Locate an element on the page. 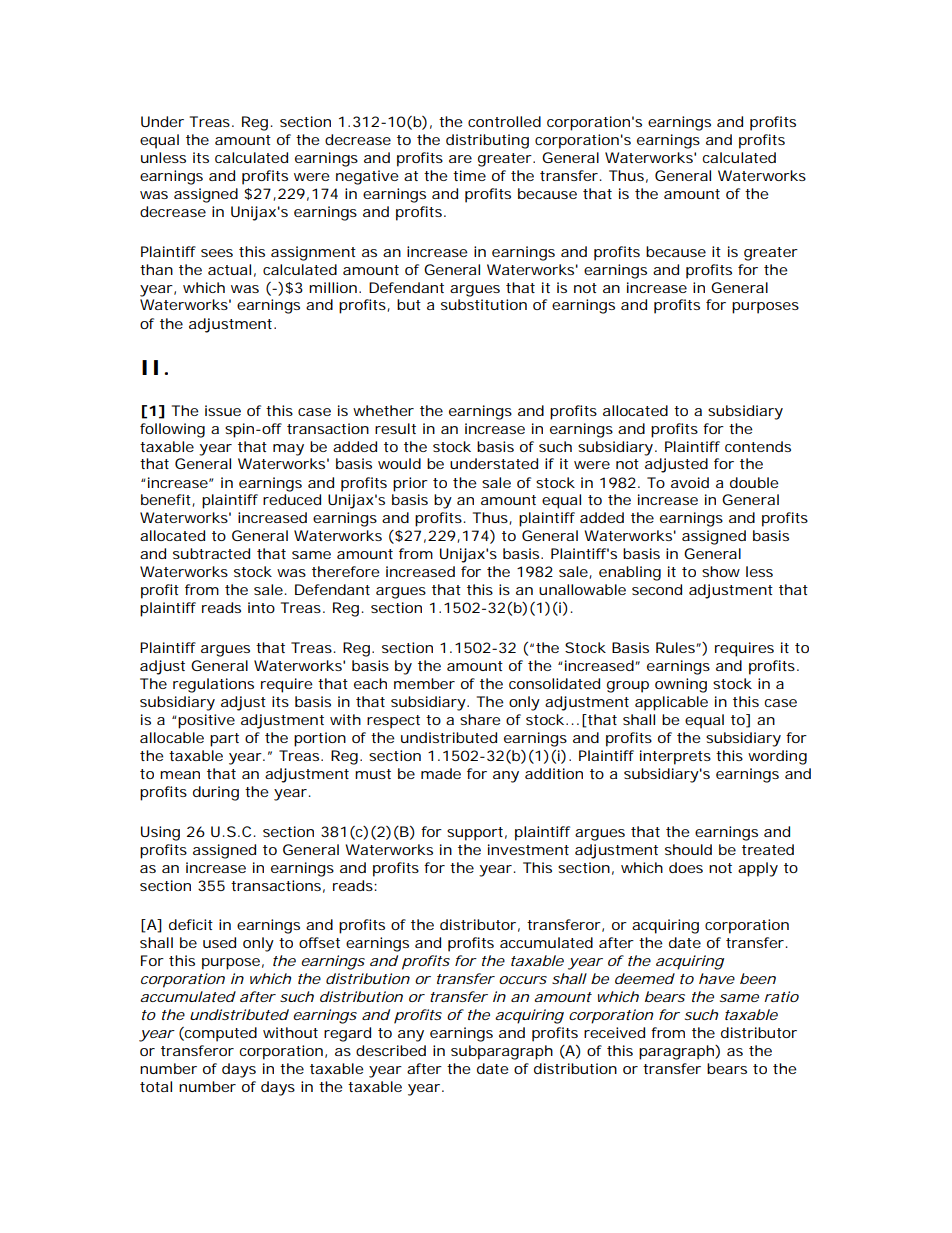  subtracted is located at coordinates (211, 553).
